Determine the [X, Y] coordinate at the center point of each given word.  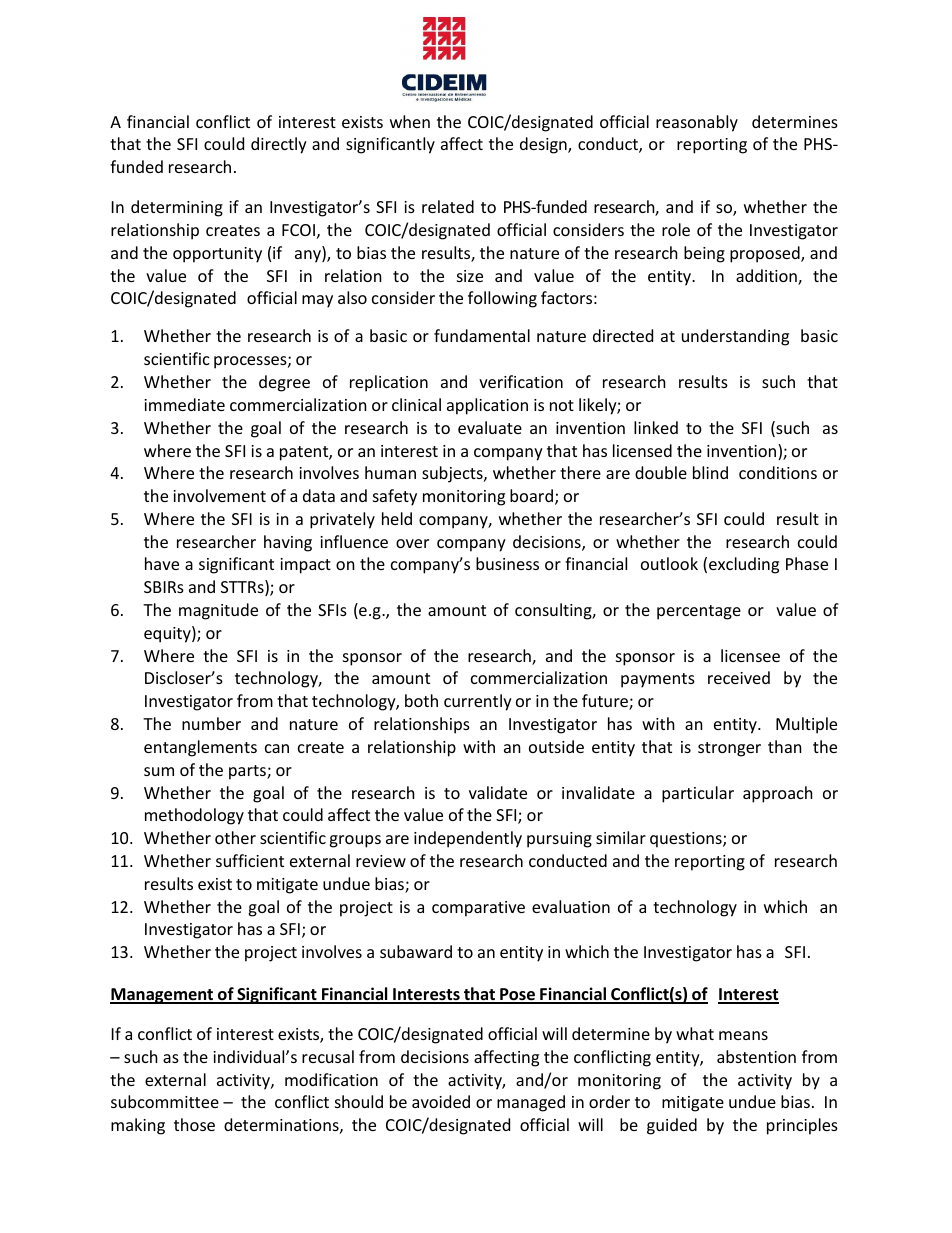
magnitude [218, 611]
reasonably [697, 123]
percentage [699, 612]
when [410, 121]
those [194, 1124]
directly [279, 145]
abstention [756, 1056]
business [507, 563]
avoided [441, 1101]
